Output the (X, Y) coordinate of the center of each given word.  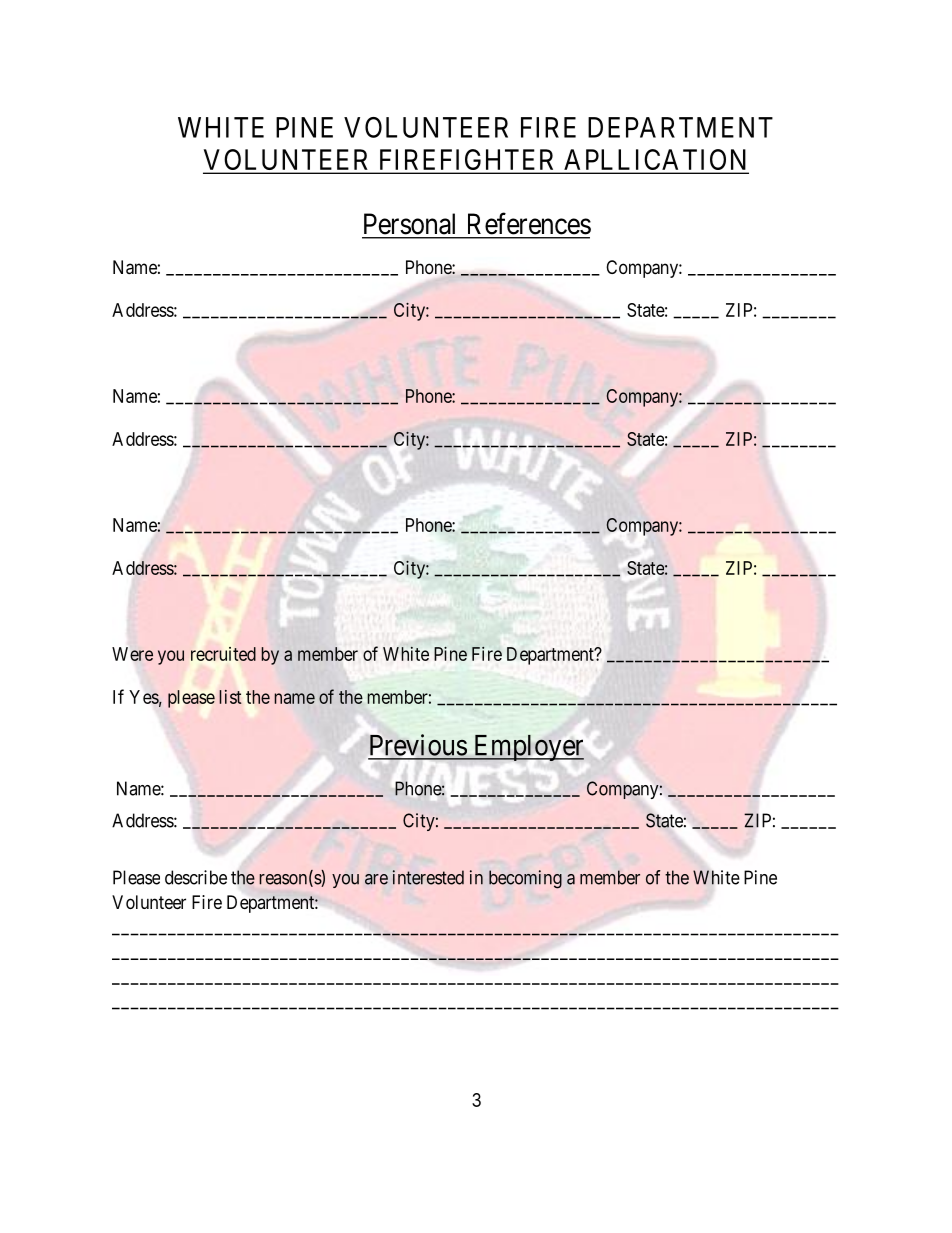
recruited (223, 654)
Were (132, 654)
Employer (527, 748)
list (230, 697)
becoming (525, 879)
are (376, 879)
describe (196, 877)
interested (428, 877)
